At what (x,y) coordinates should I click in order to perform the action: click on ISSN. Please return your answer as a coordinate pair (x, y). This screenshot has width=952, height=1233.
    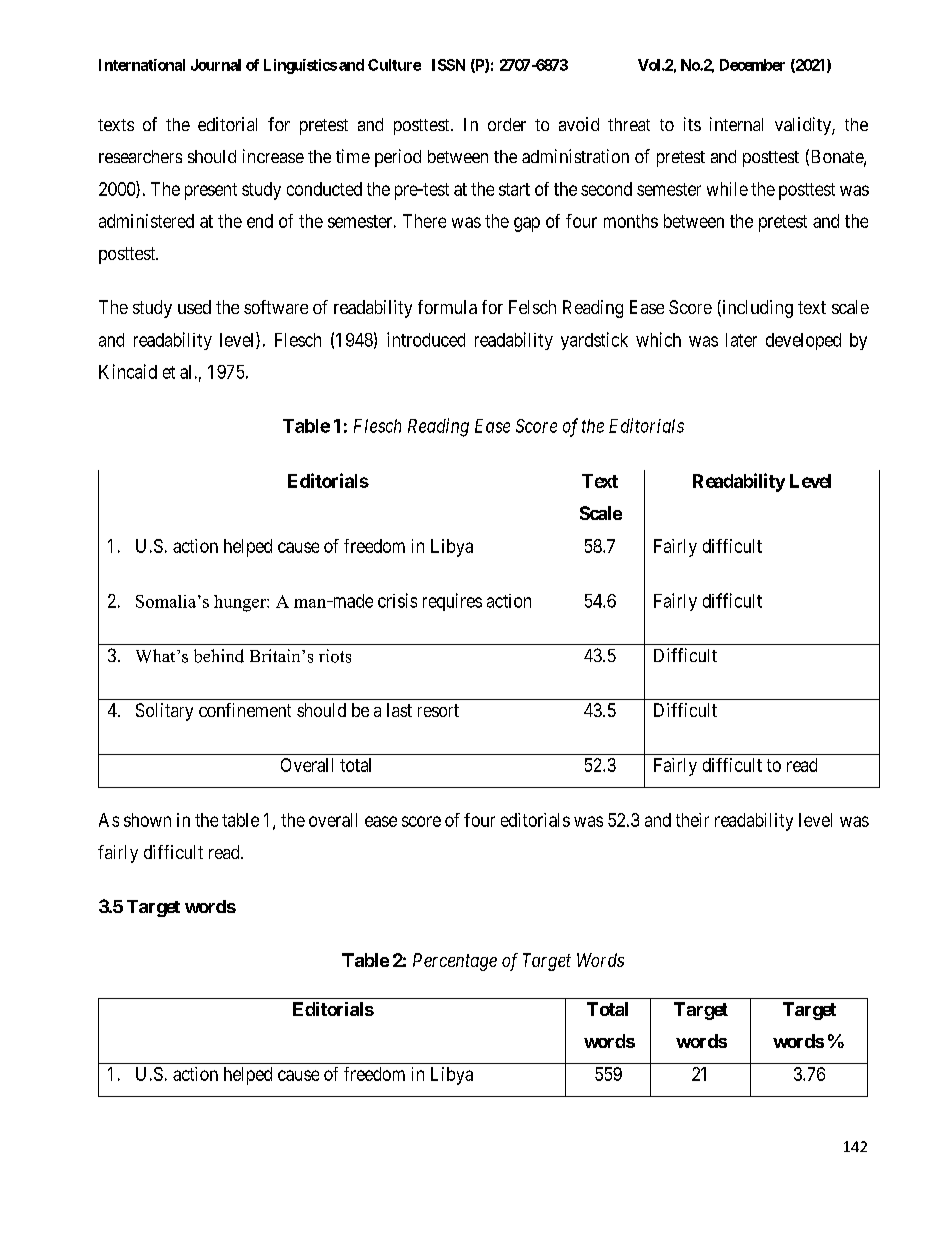
    Looking at the image, I should click on (448, 65).
